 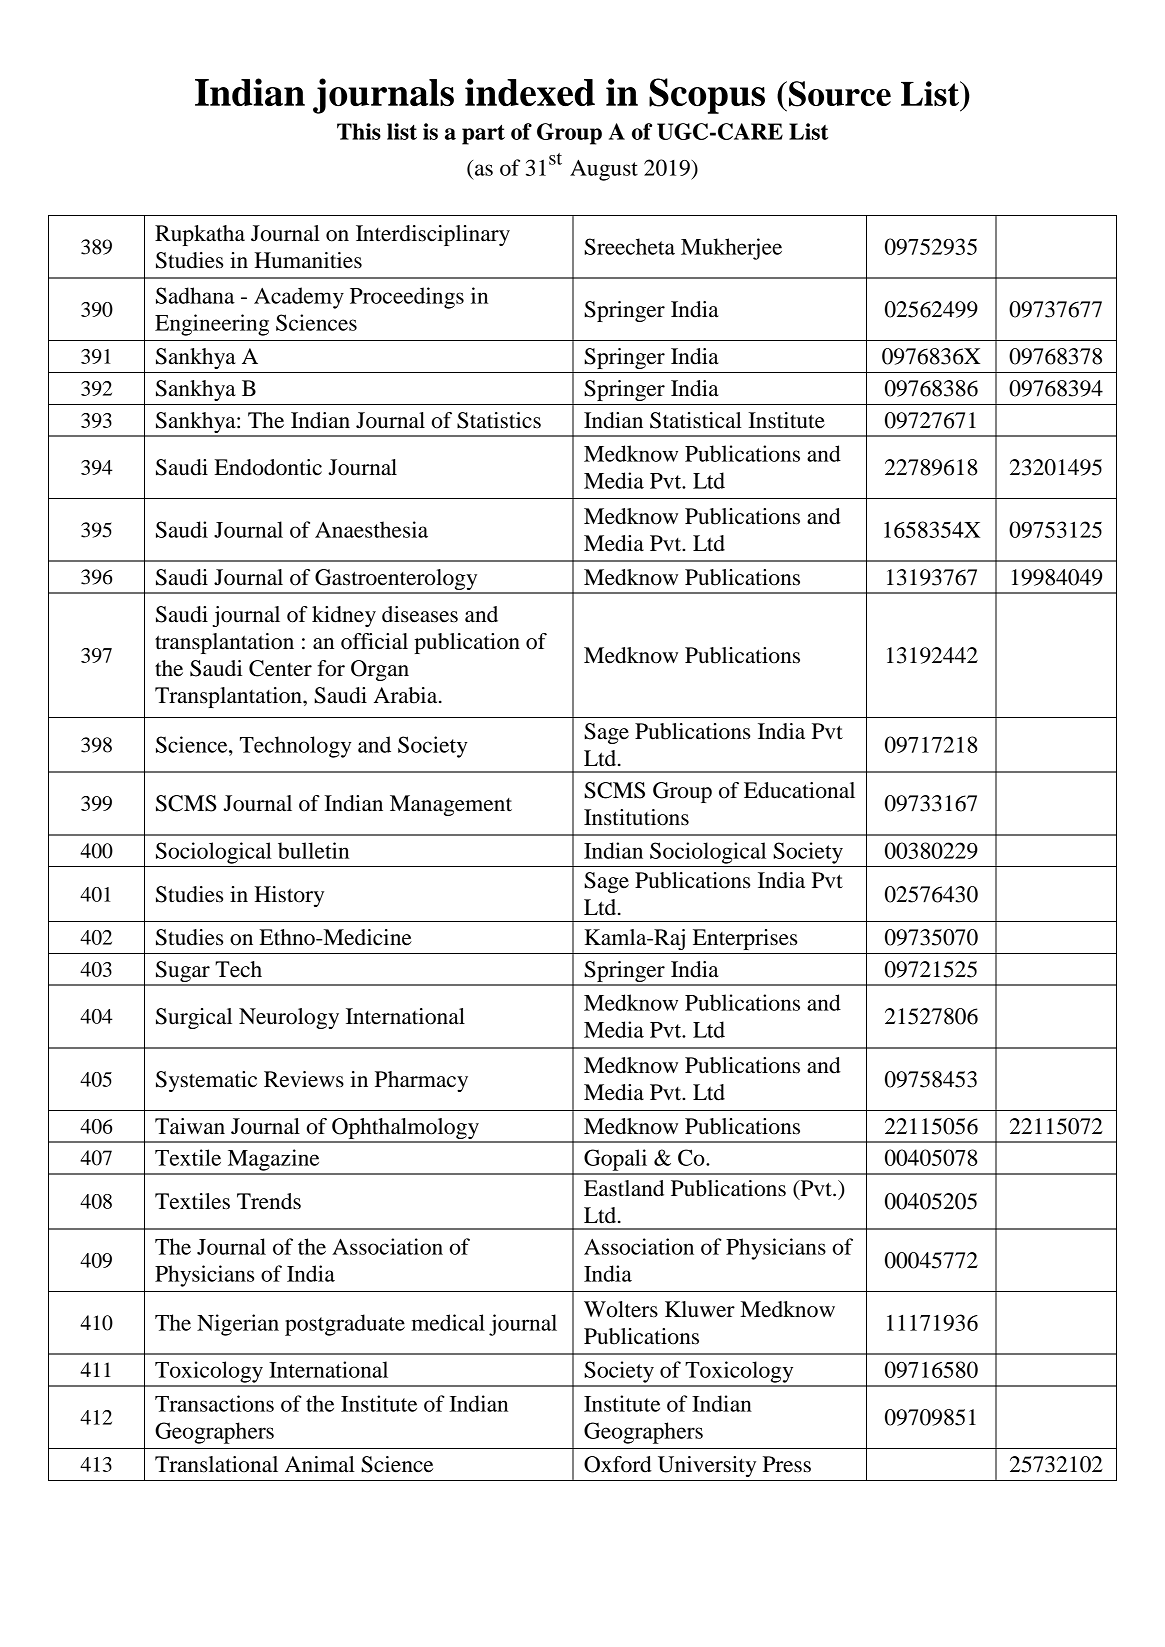 What do you see at coordinates (313, 850) in the document?
I see `bulletin` at bounding box center [313, 850].
